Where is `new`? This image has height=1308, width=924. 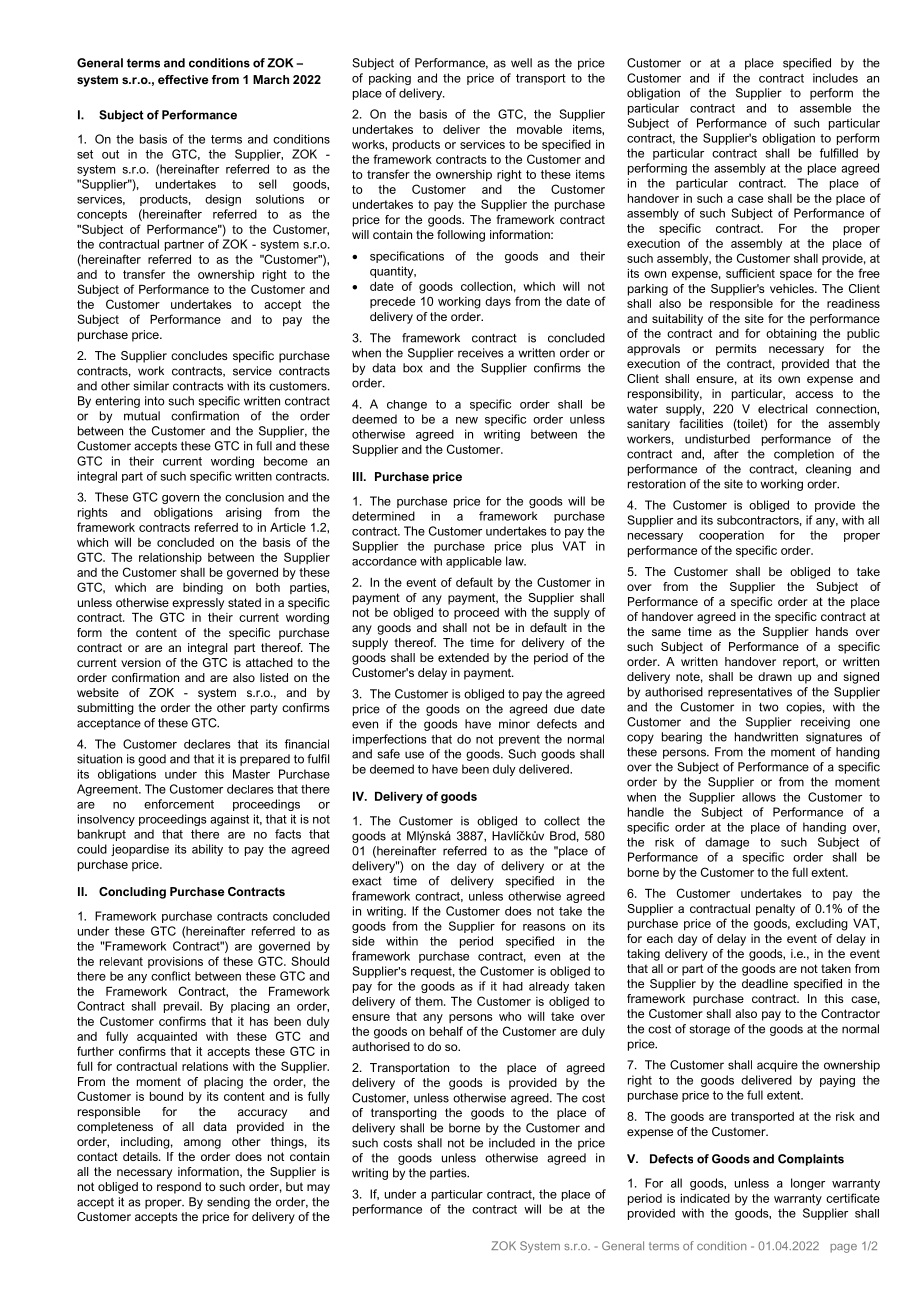 new is located at coordinates (467, 420).
